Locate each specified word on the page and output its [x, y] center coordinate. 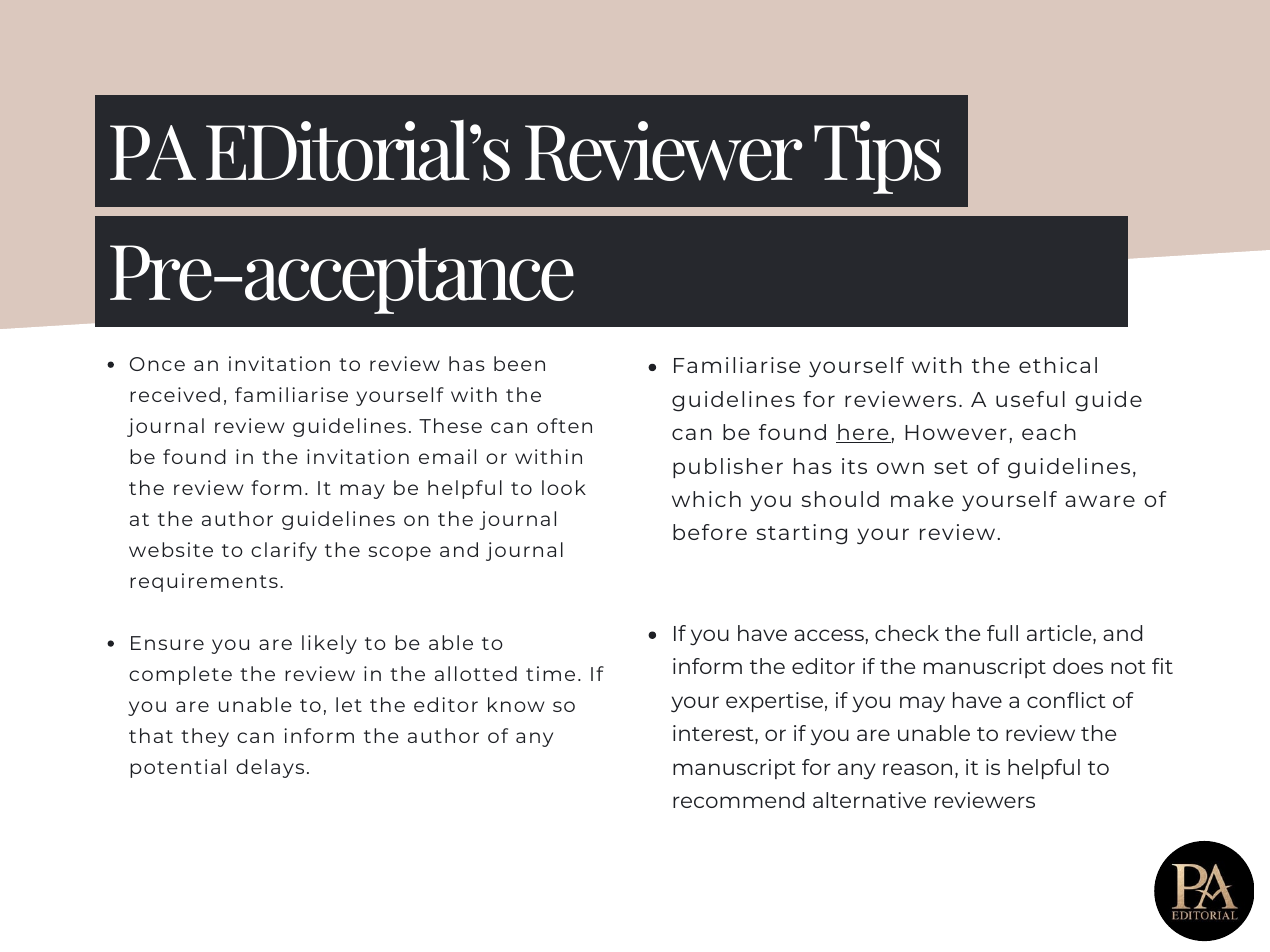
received [175, 394]
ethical [1058, 365]
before [710, 532]
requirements [204, 582]
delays [270, 768]
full [1002, 633]
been [519, 363]
